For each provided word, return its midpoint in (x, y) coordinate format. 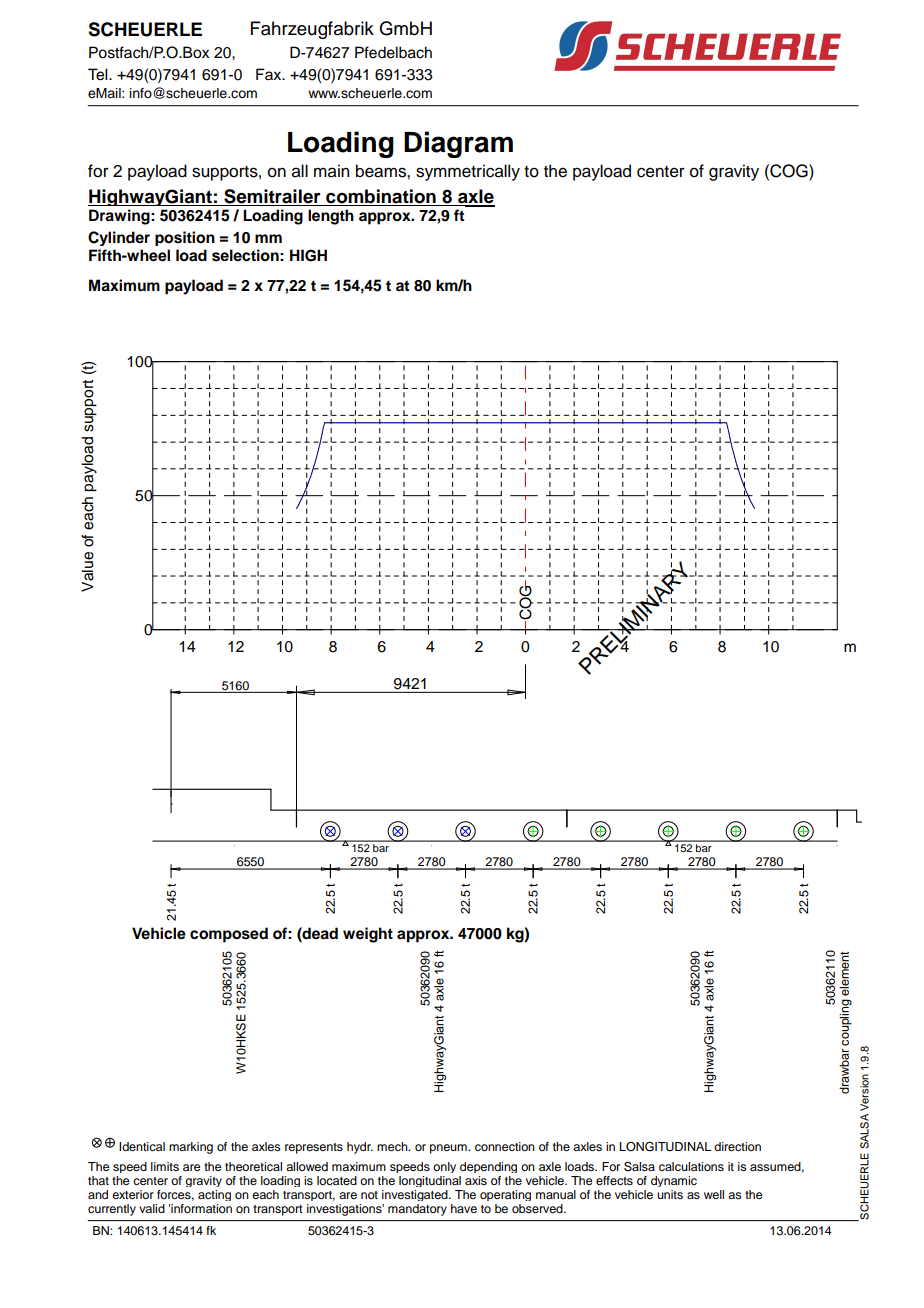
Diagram (458, 144)
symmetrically (468, 172)
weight (368, 935)
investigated (416, 1195)
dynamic (674, 1181)
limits (165, 1166)
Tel (99, 74)
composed (229, 935)
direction (737, 1146)
